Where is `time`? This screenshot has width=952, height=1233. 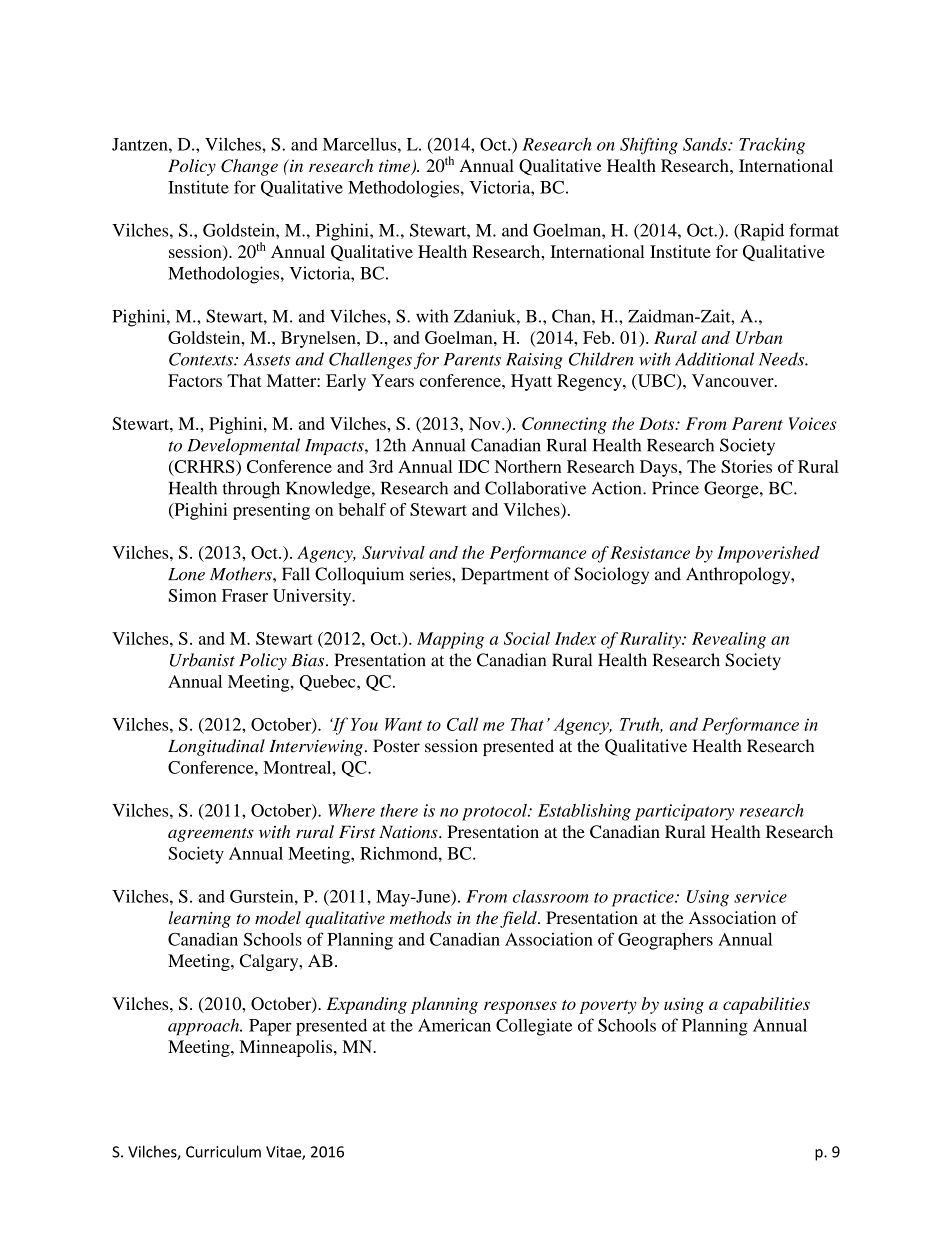
time is located at coordinates (395, 167).
